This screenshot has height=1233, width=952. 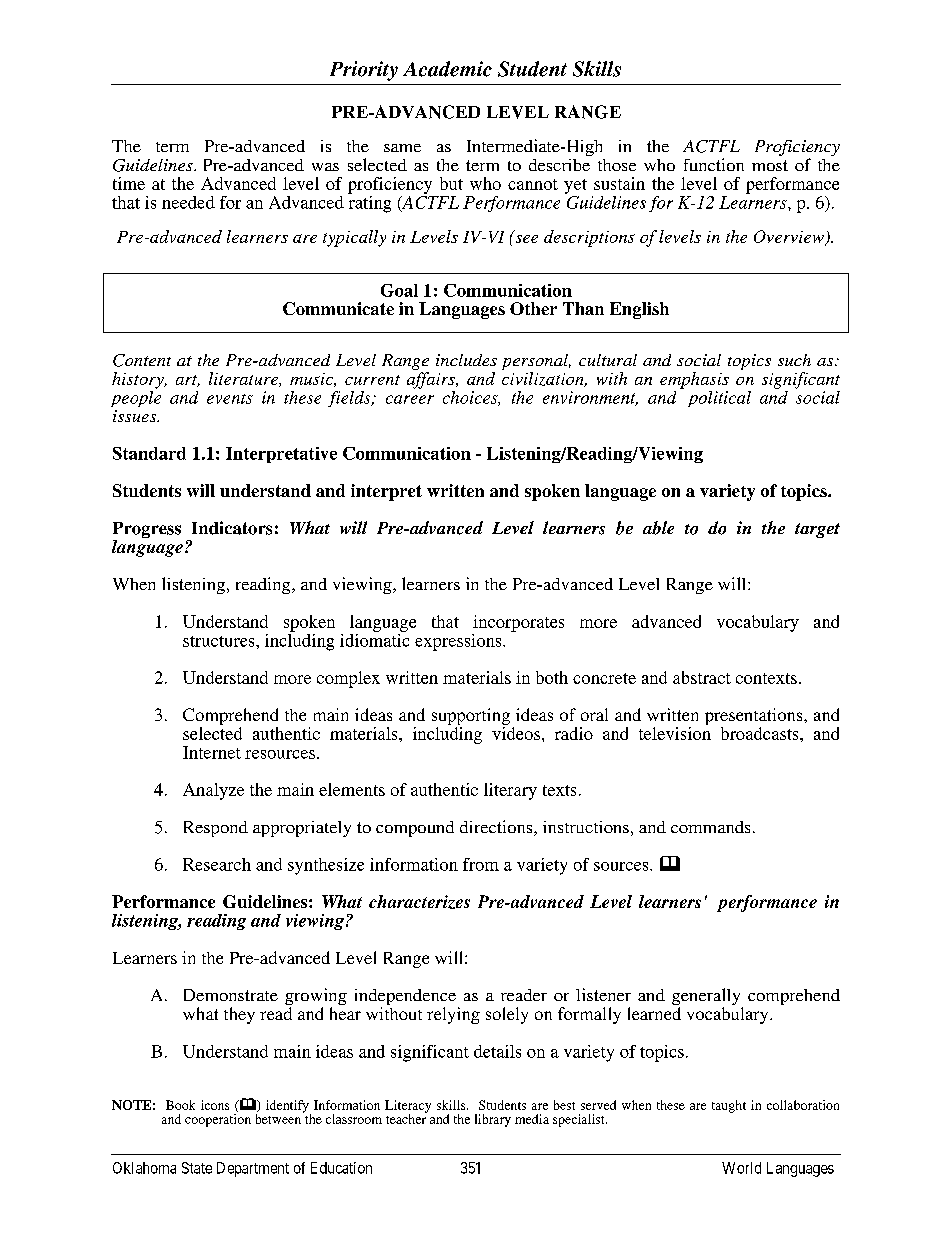 I want to click on structures, so click(x=220, y=641).
